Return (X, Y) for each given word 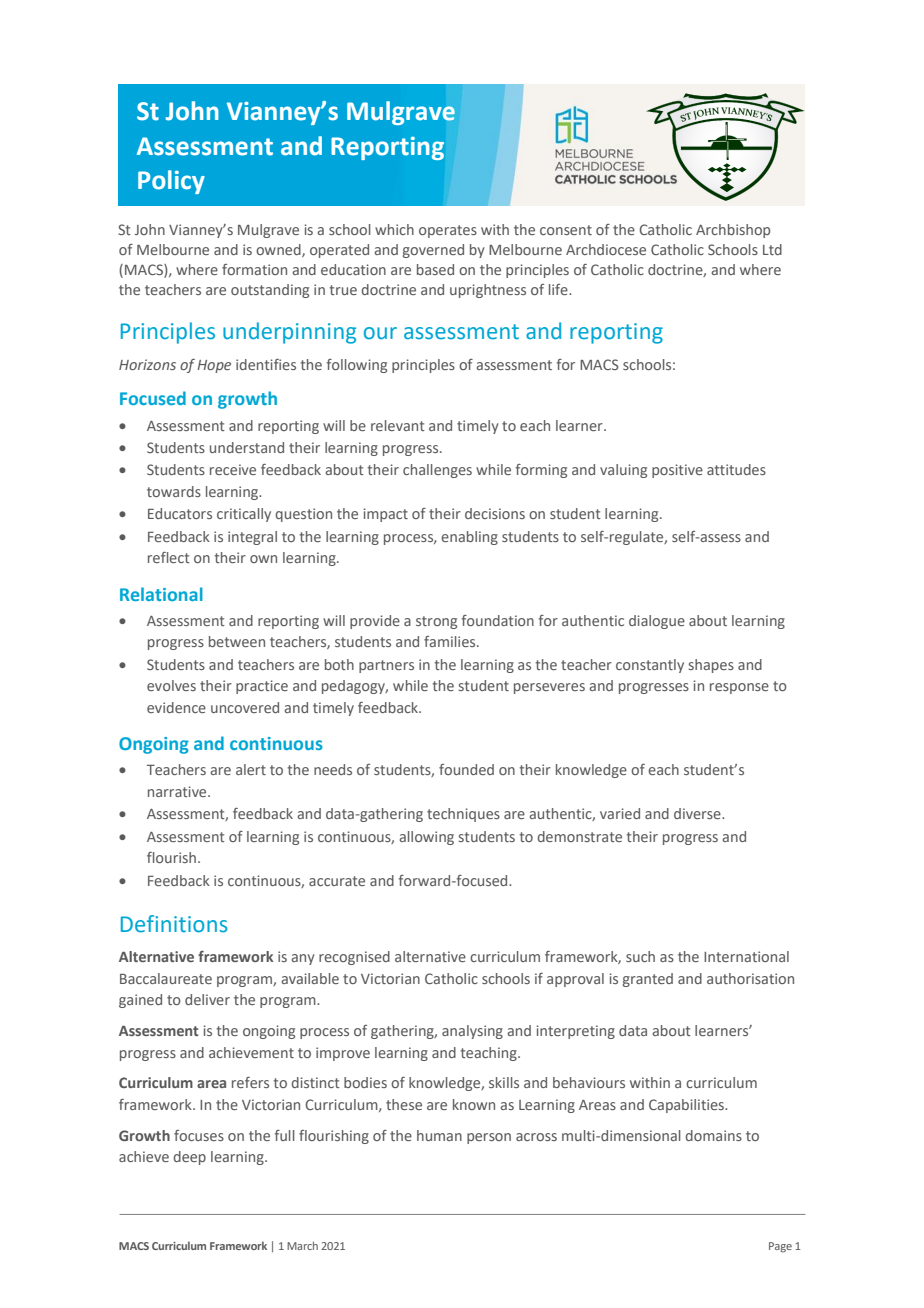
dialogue (657, 622)
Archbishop (733, 231)
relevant (398, 425)
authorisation (750, 978)
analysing (472, 1032)
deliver (207, 999)
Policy (171, 182)
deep (189, 1158)
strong (436, 622)
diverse (698, 813)
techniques (463, 815)
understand (247, 447)
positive (677, 471)
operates (448, 231)
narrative (178, 791)
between (237, 641)
